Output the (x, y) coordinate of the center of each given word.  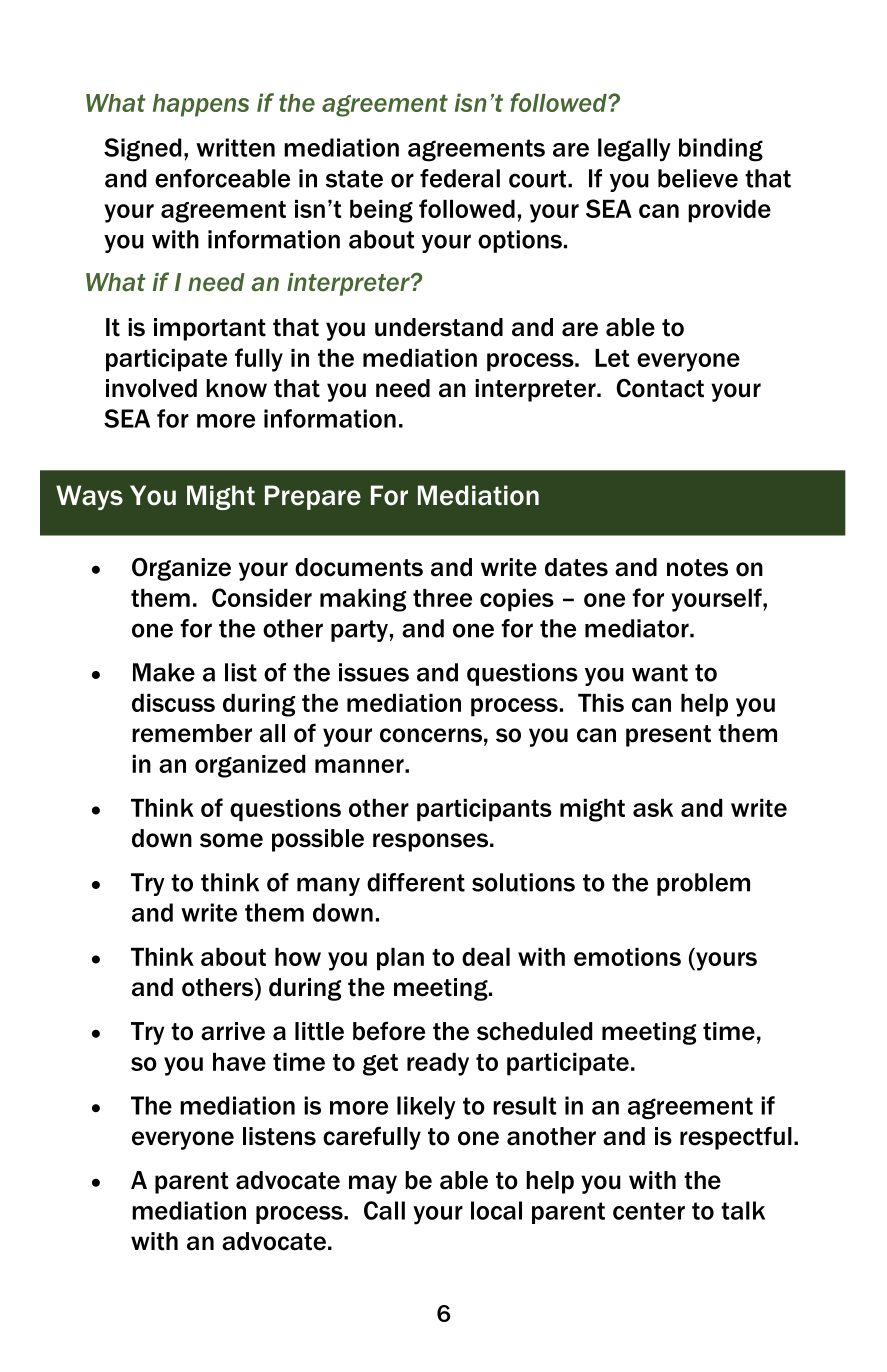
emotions (627, 957)
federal (460, 178)
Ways (89, 497)
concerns (431, 735)
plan (400, 959)
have (239, 1062)
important (210, 329)
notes (697, 568)
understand (439, 327)
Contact (660, 388)
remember (192, 733)
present (668, 736)
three (442, 598)
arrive (233, 1031)
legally (634, 150)
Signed (142, 150)
